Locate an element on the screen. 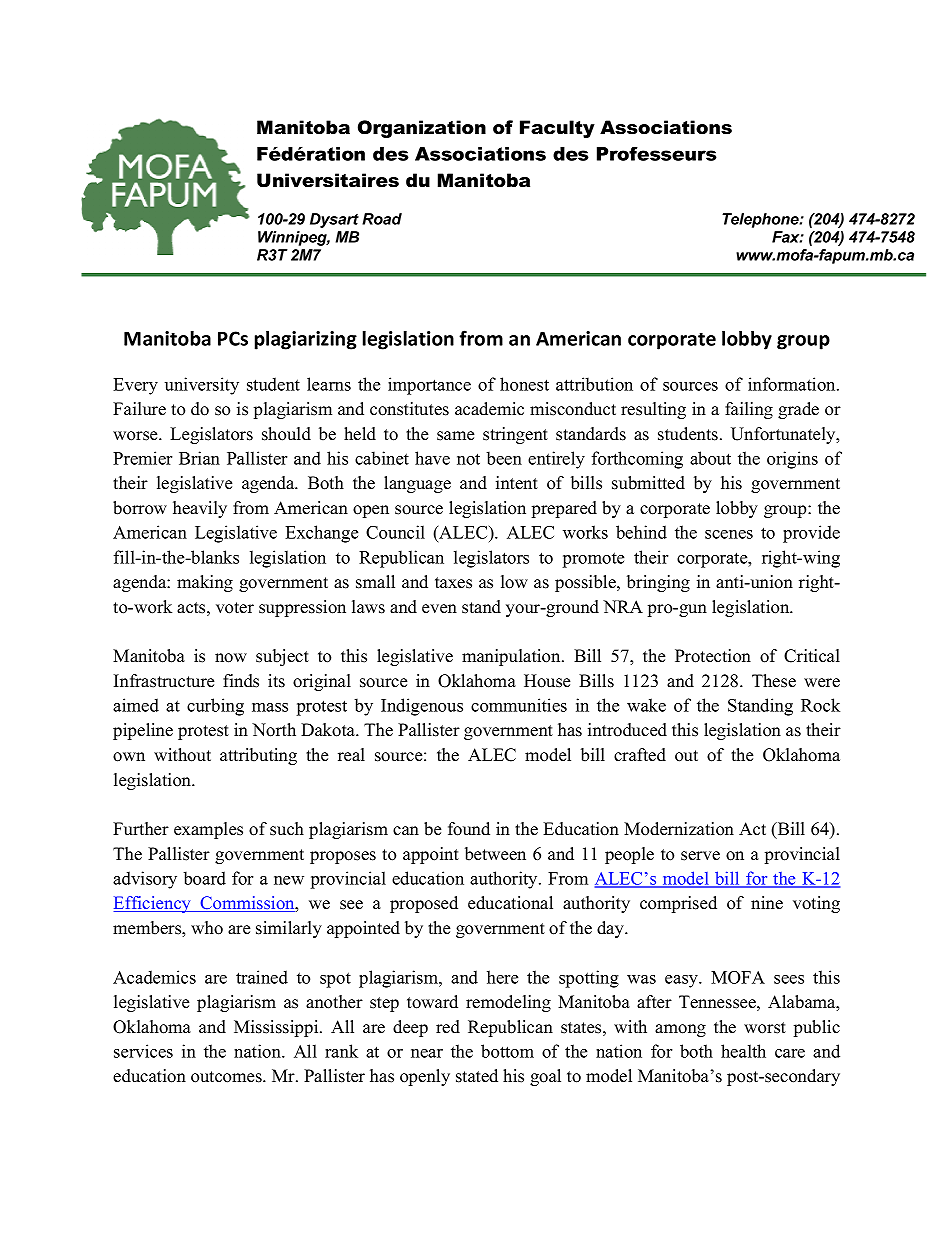 The width and height of the screenshot is (952, 1233). heavily is located at coordinates (200, 509).
